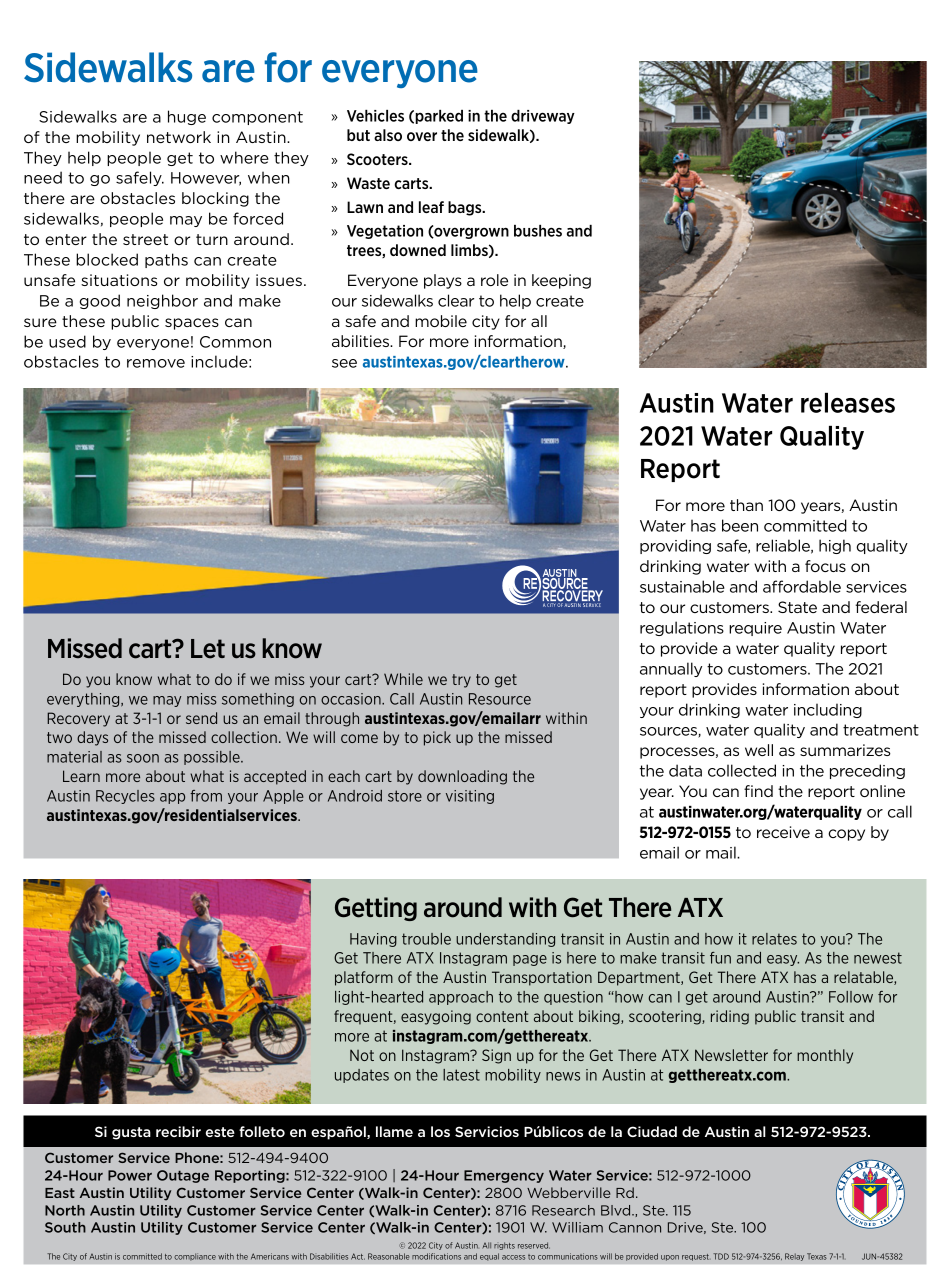  What do you see at coordinates (258, 700) in the page?
I see `something` at bounding box center [258, 700].
